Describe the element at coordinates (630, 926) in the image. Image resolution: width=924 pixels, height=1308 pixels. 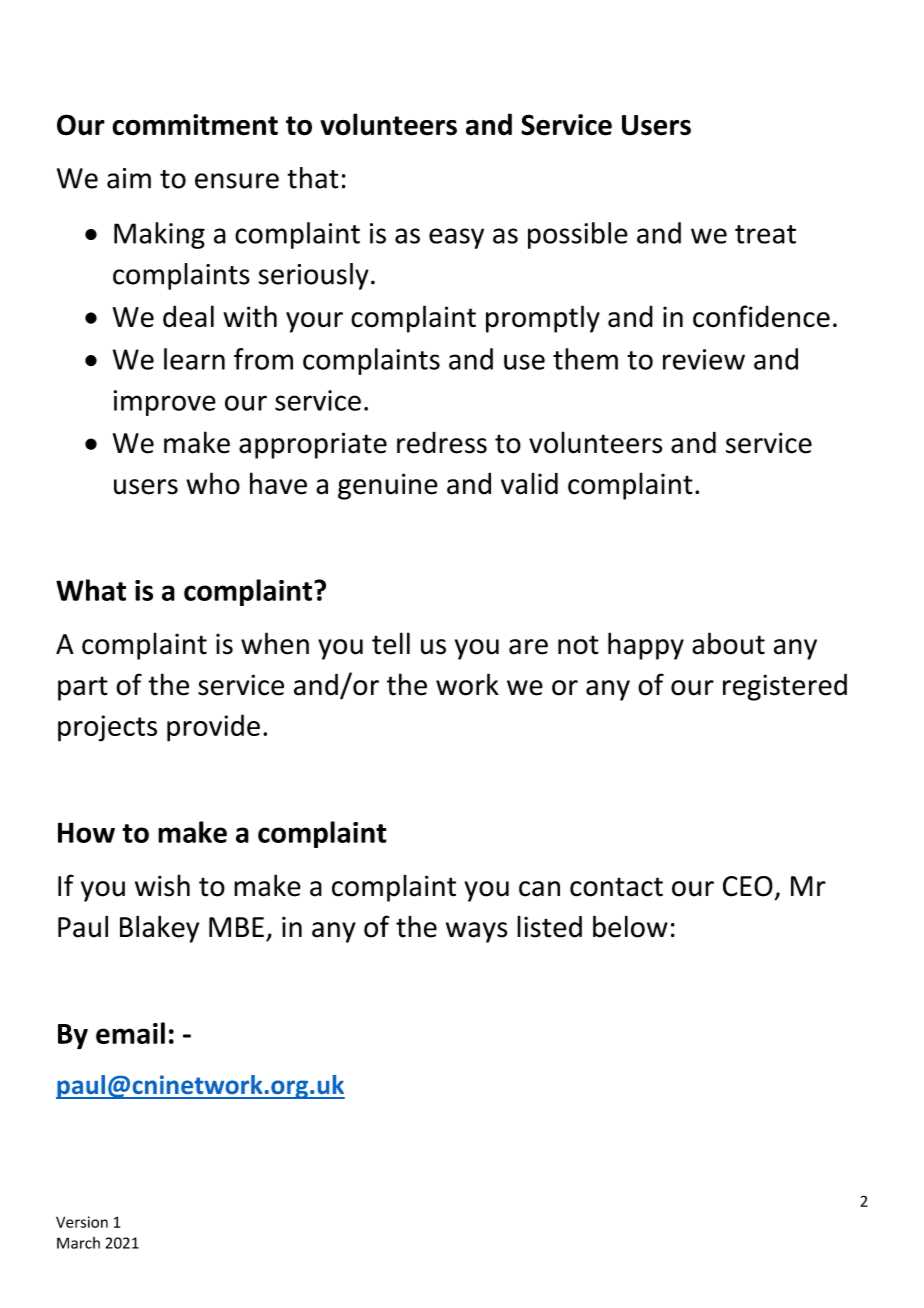
I see `below` at that location.
